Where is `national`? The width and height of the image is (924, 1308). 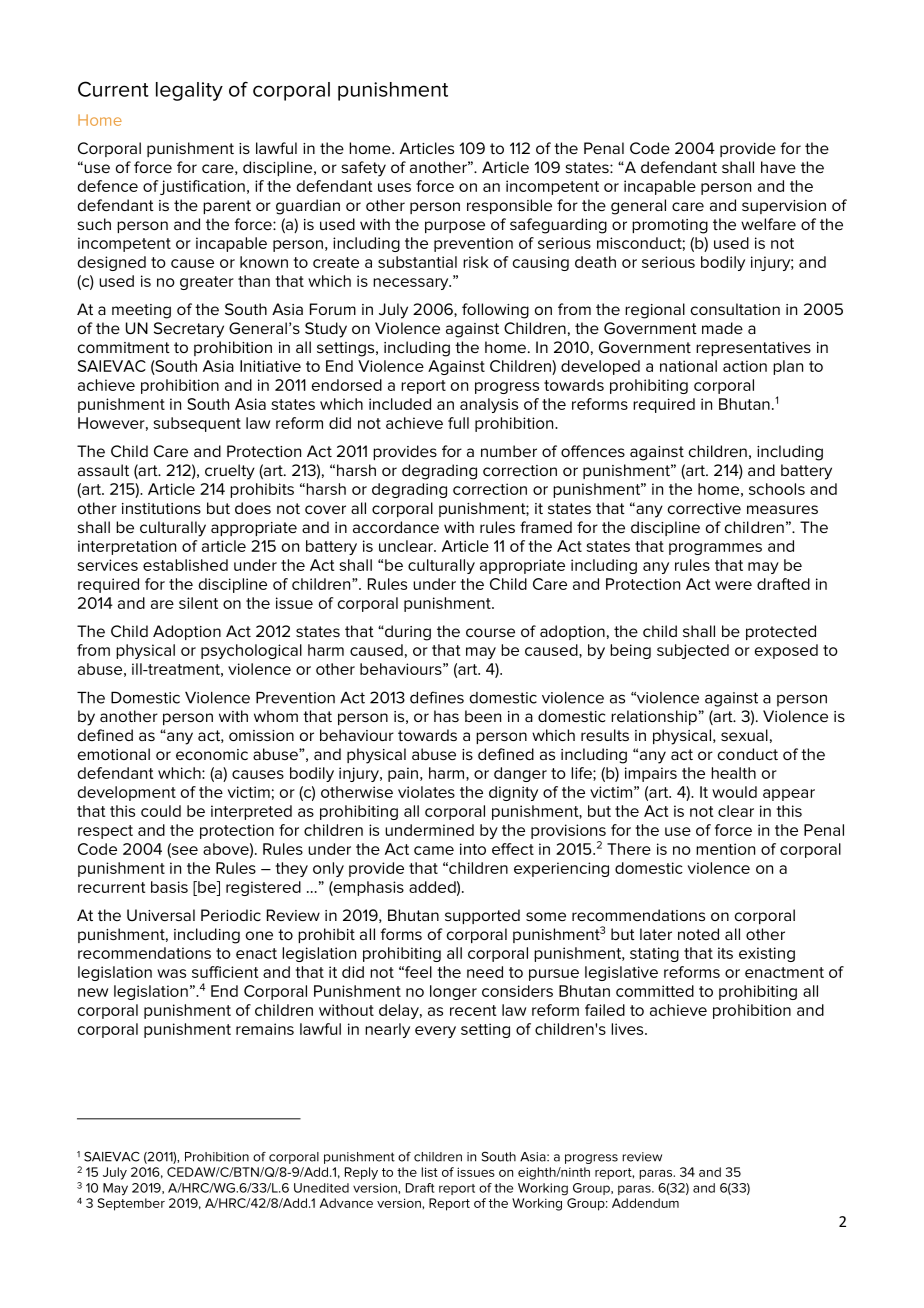
national is located at coordinates (688, 366).
